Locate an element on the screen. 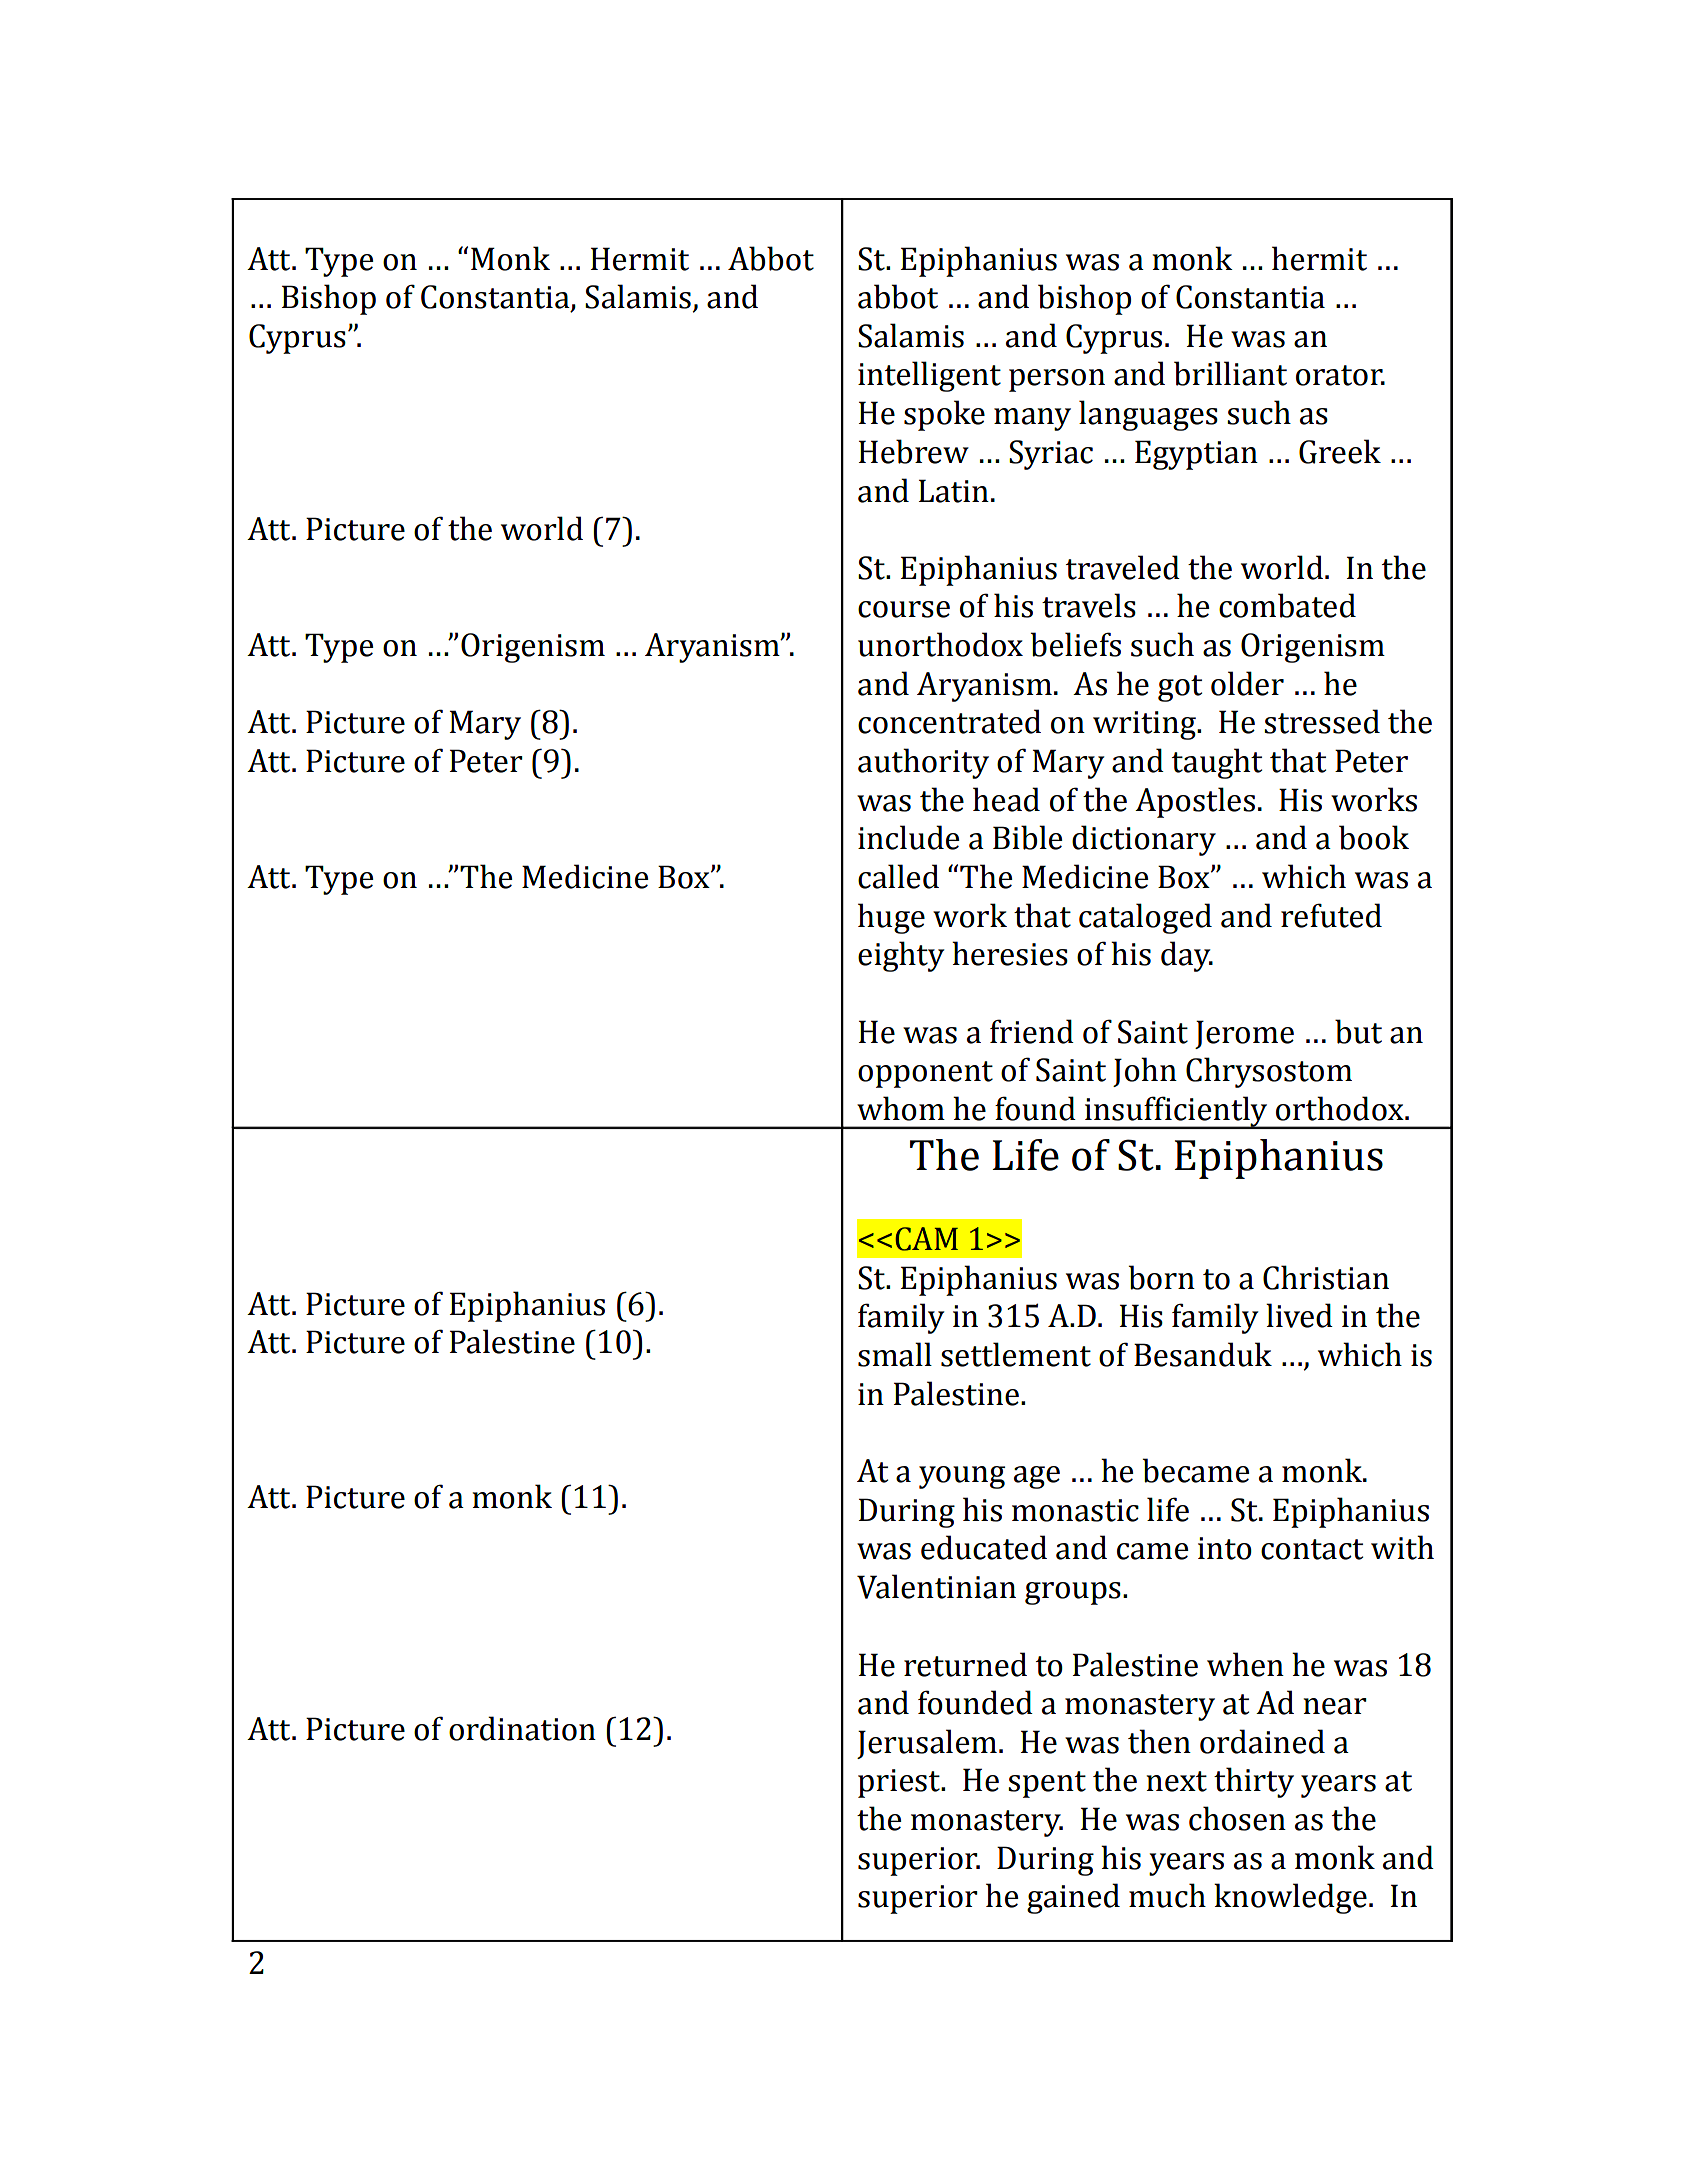 The height and width of the screenshot is (2179, 1684). Hebrew is located at coordinates (914, 451).
